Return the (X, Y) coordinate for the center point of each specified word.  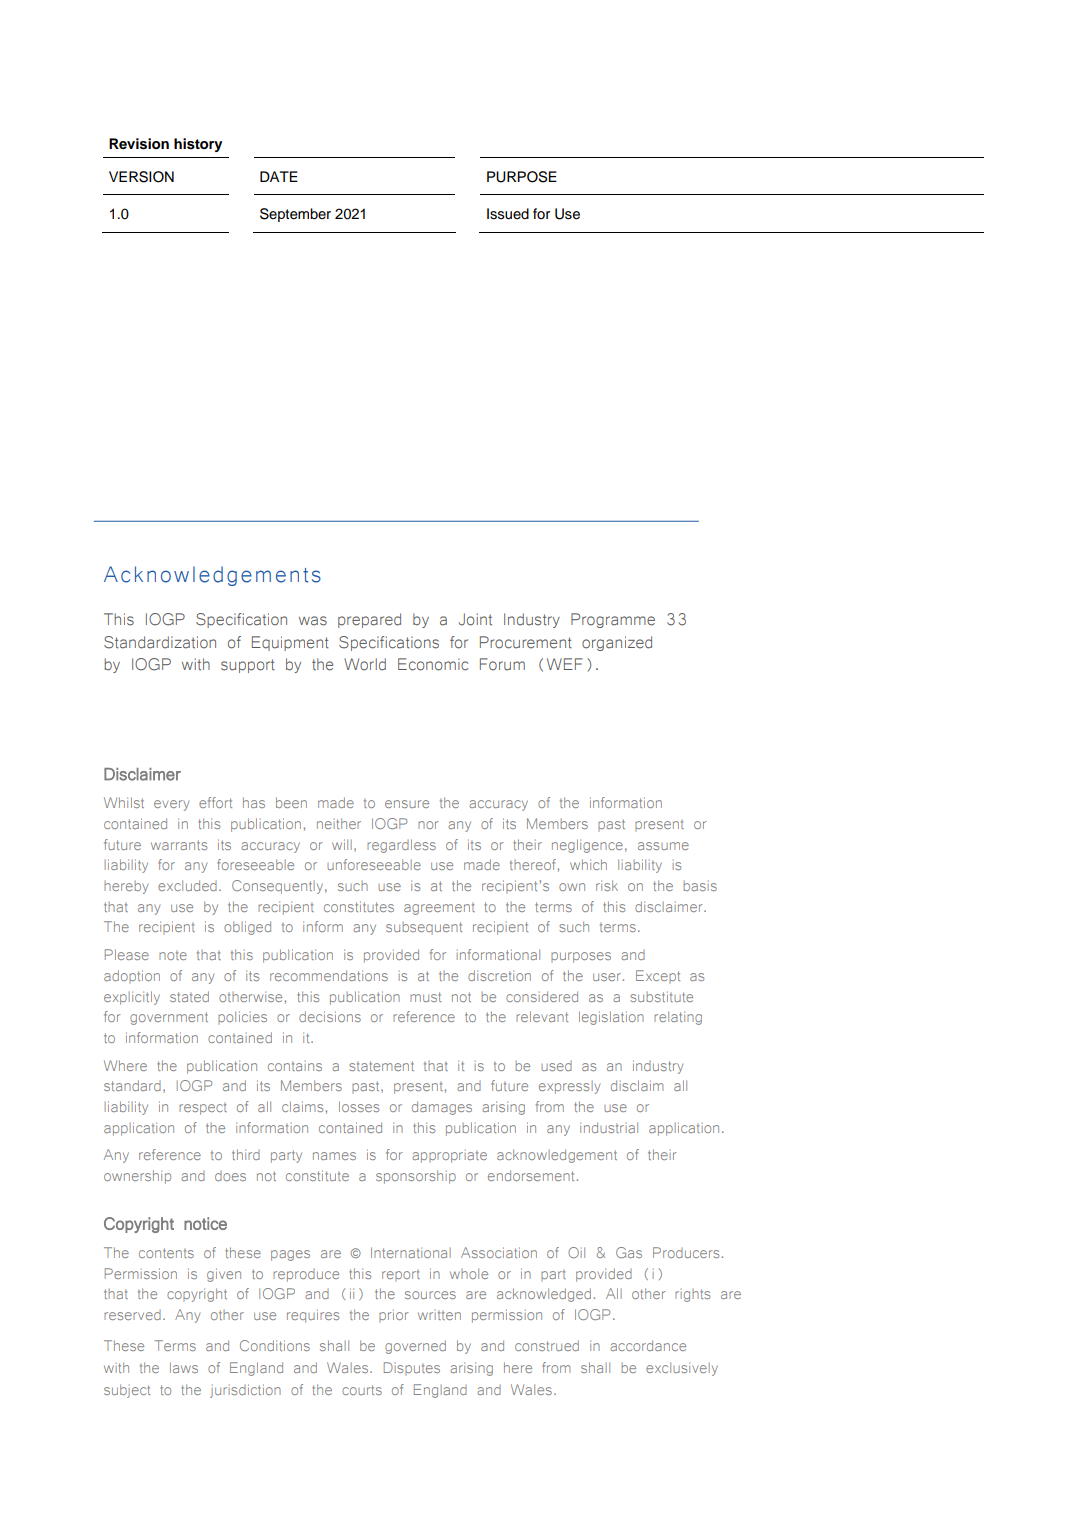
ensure (407, 804)
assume (663, 846)
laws (184, 1367)
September (295, 215)
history (198, 145)
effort (215, 802)
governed (415, 1347)
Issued (508, 214)
